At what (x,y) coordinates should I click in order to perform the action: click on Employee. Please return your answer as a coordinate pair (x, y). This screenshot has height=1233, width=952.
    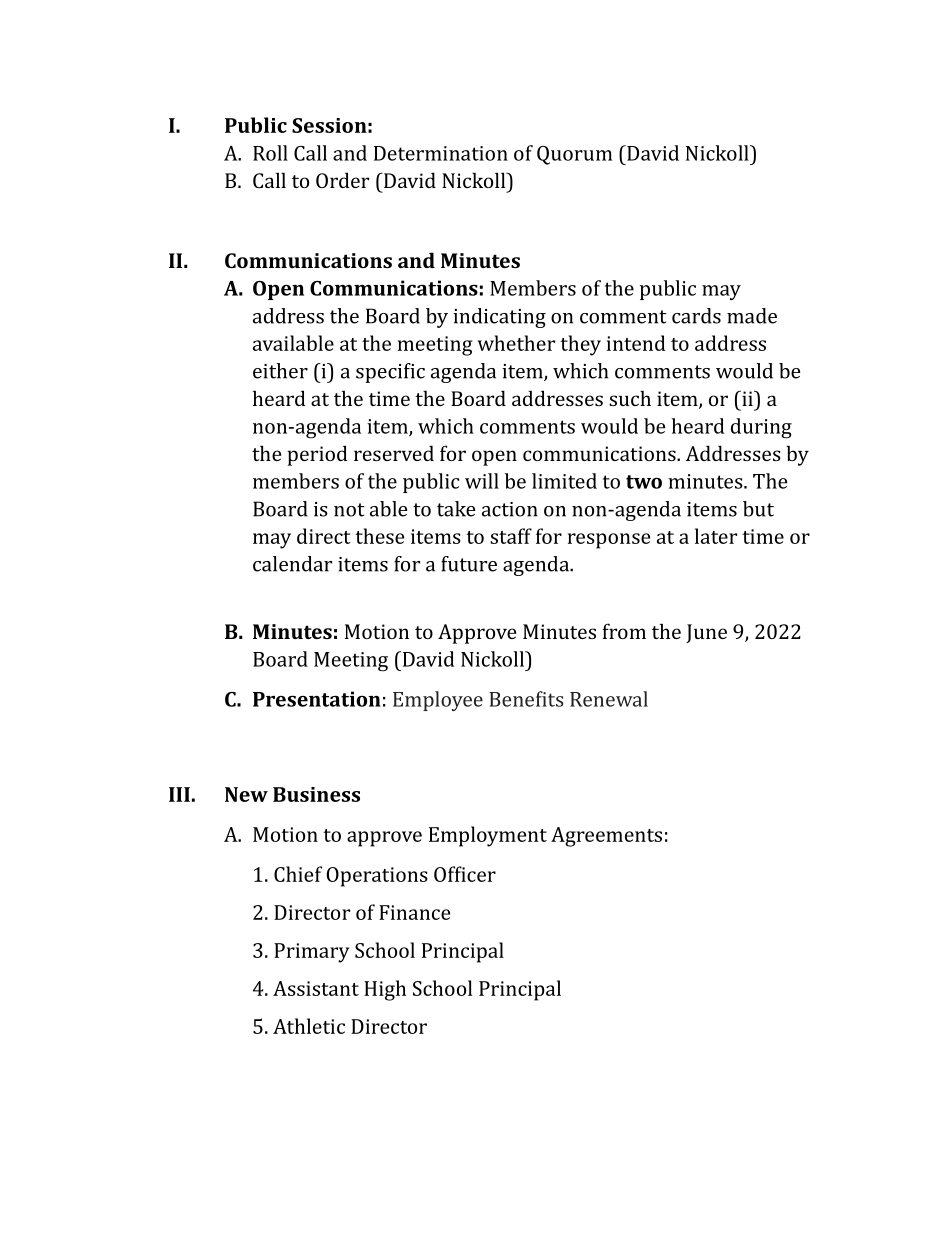
    Looking at the image, I should click on (438, 701).
